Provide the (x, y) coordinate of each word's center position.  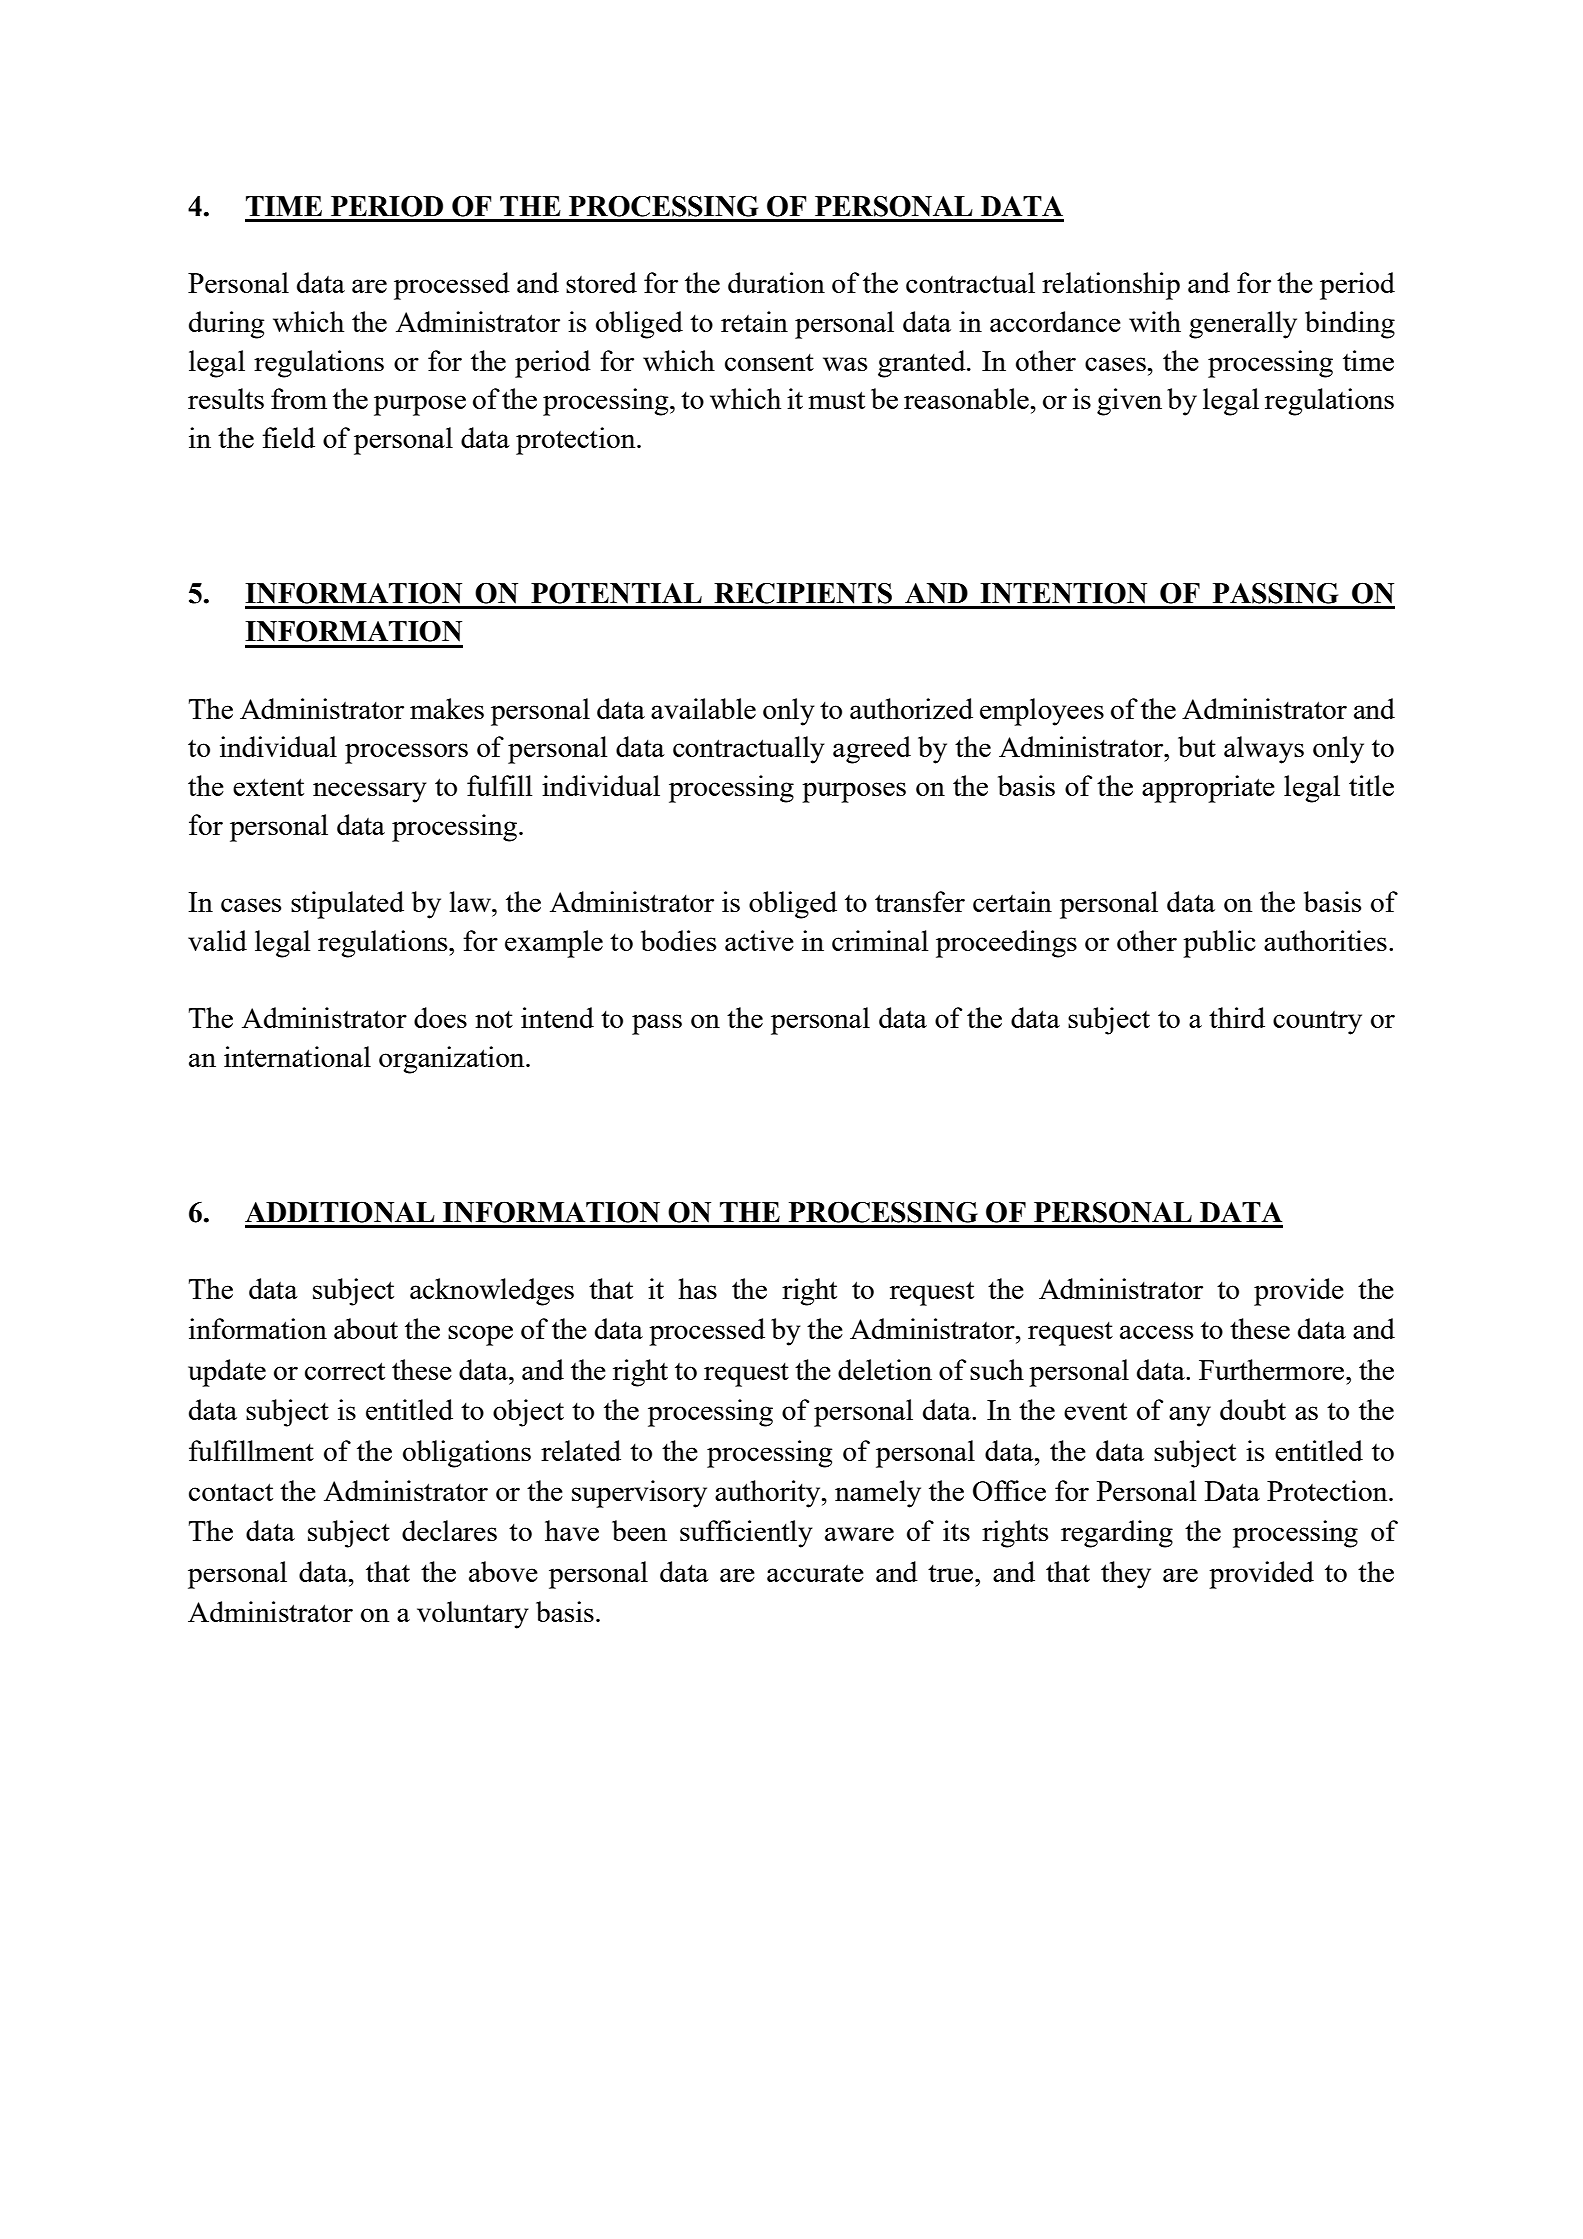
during (226, 325)
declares (449, 1530)
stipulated (347, 905)
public (1219, 944)
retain (754, 321)
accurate (815, 1573)
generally (1243, 325)
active (759, 940)
